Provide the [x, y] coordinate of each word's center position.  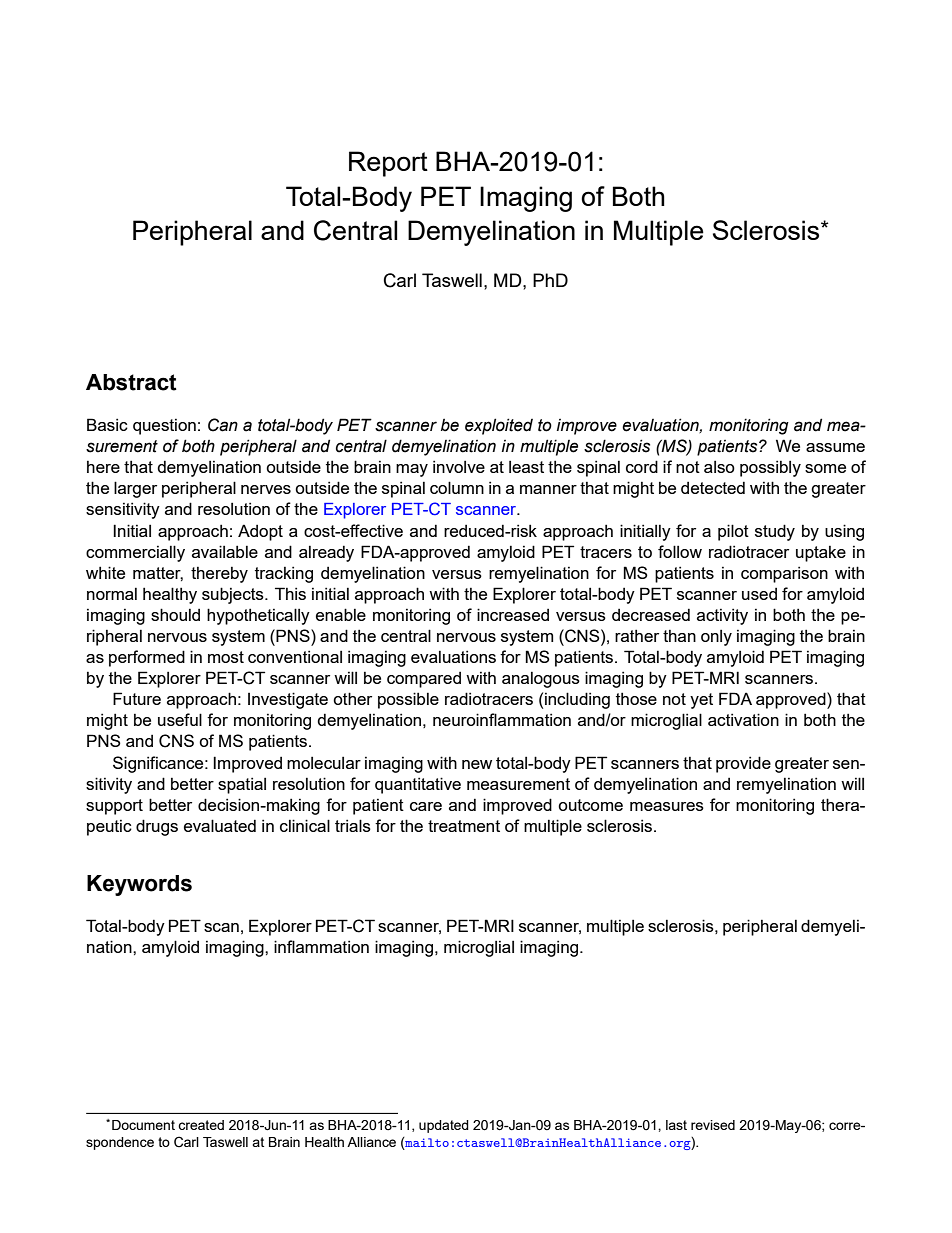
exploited [499, 426]
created [201, 1125]
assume [835, 447]
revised [713, 1125]
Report [388, 164]
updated [444, 1126]
